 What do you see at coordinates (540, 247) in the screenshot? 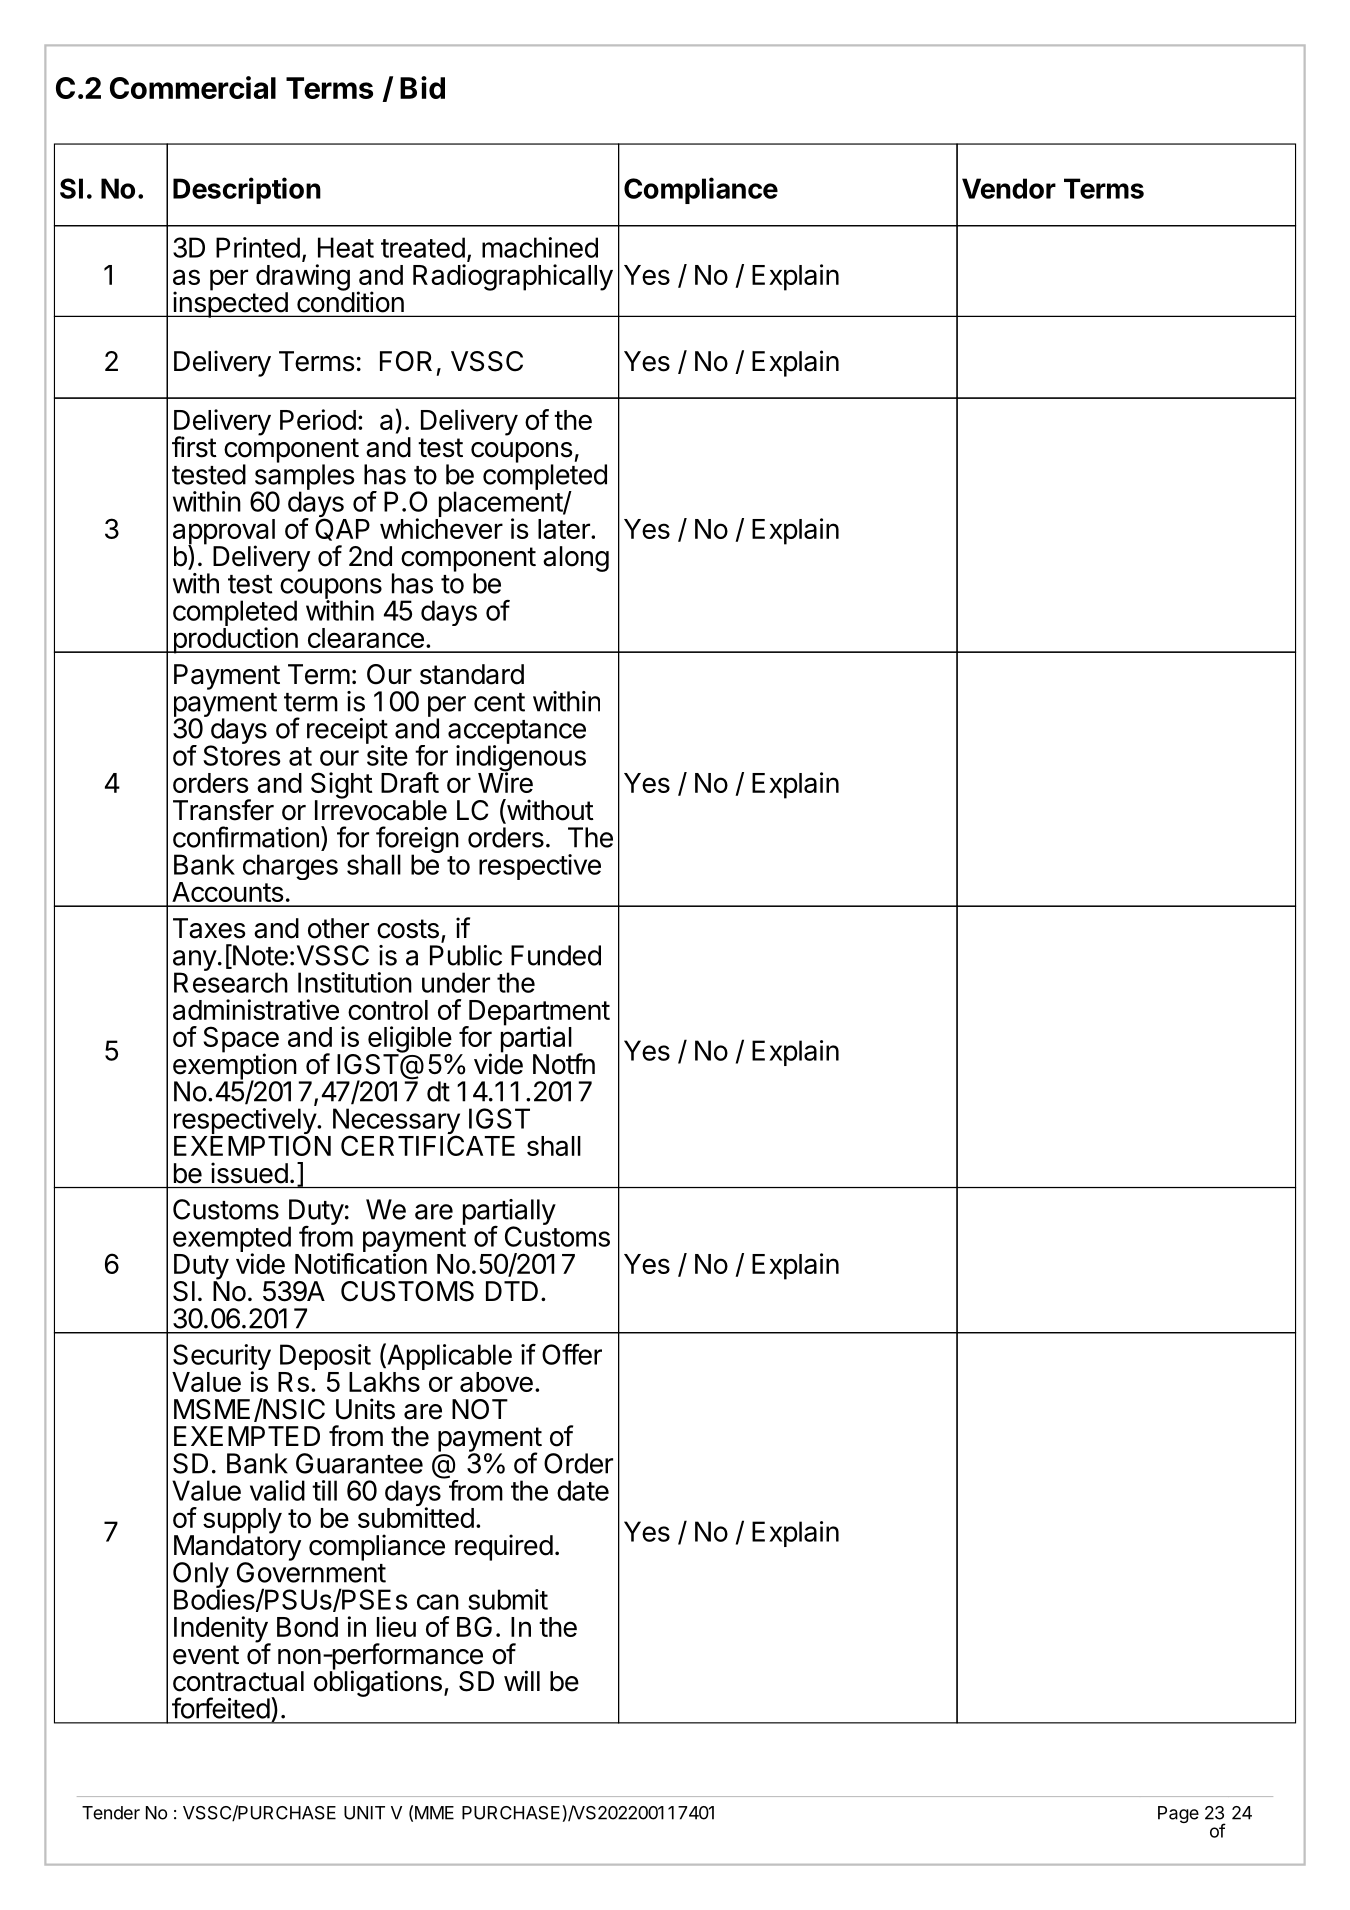
I see `machined` at bounding box center [540, 247].
